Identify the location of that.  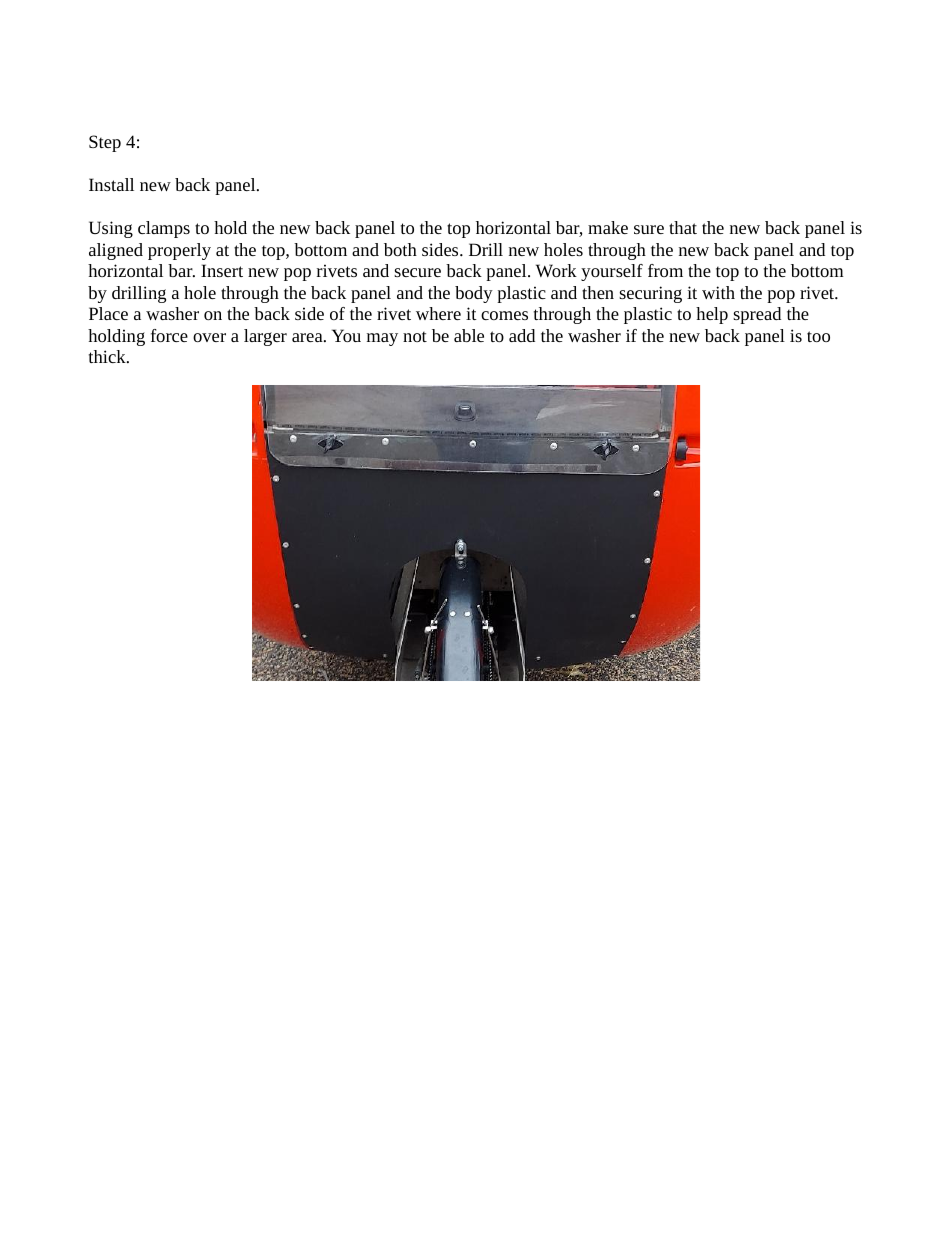
(683, 227).
